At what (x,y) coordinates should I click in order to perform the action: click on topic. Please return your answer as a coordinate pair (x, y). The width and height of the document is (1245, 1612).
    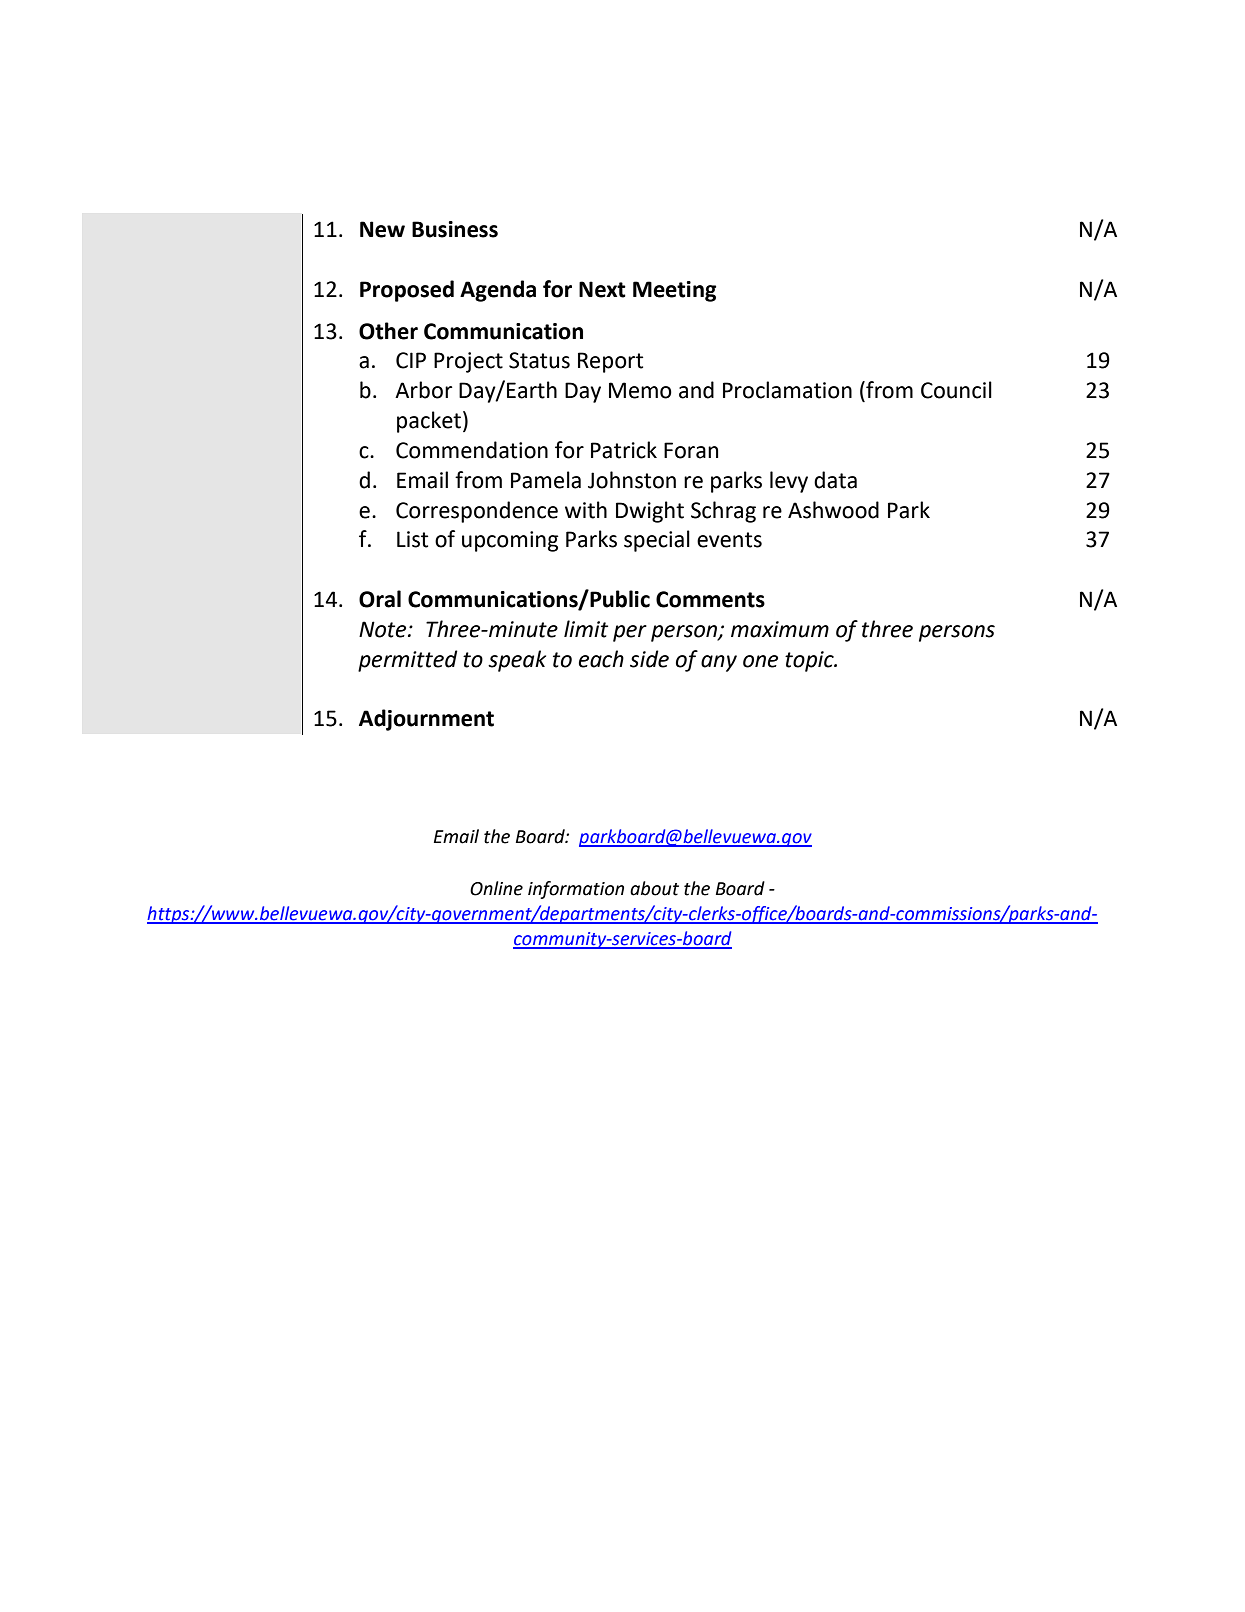
    Looking at the image, I should click on (810, 661).
